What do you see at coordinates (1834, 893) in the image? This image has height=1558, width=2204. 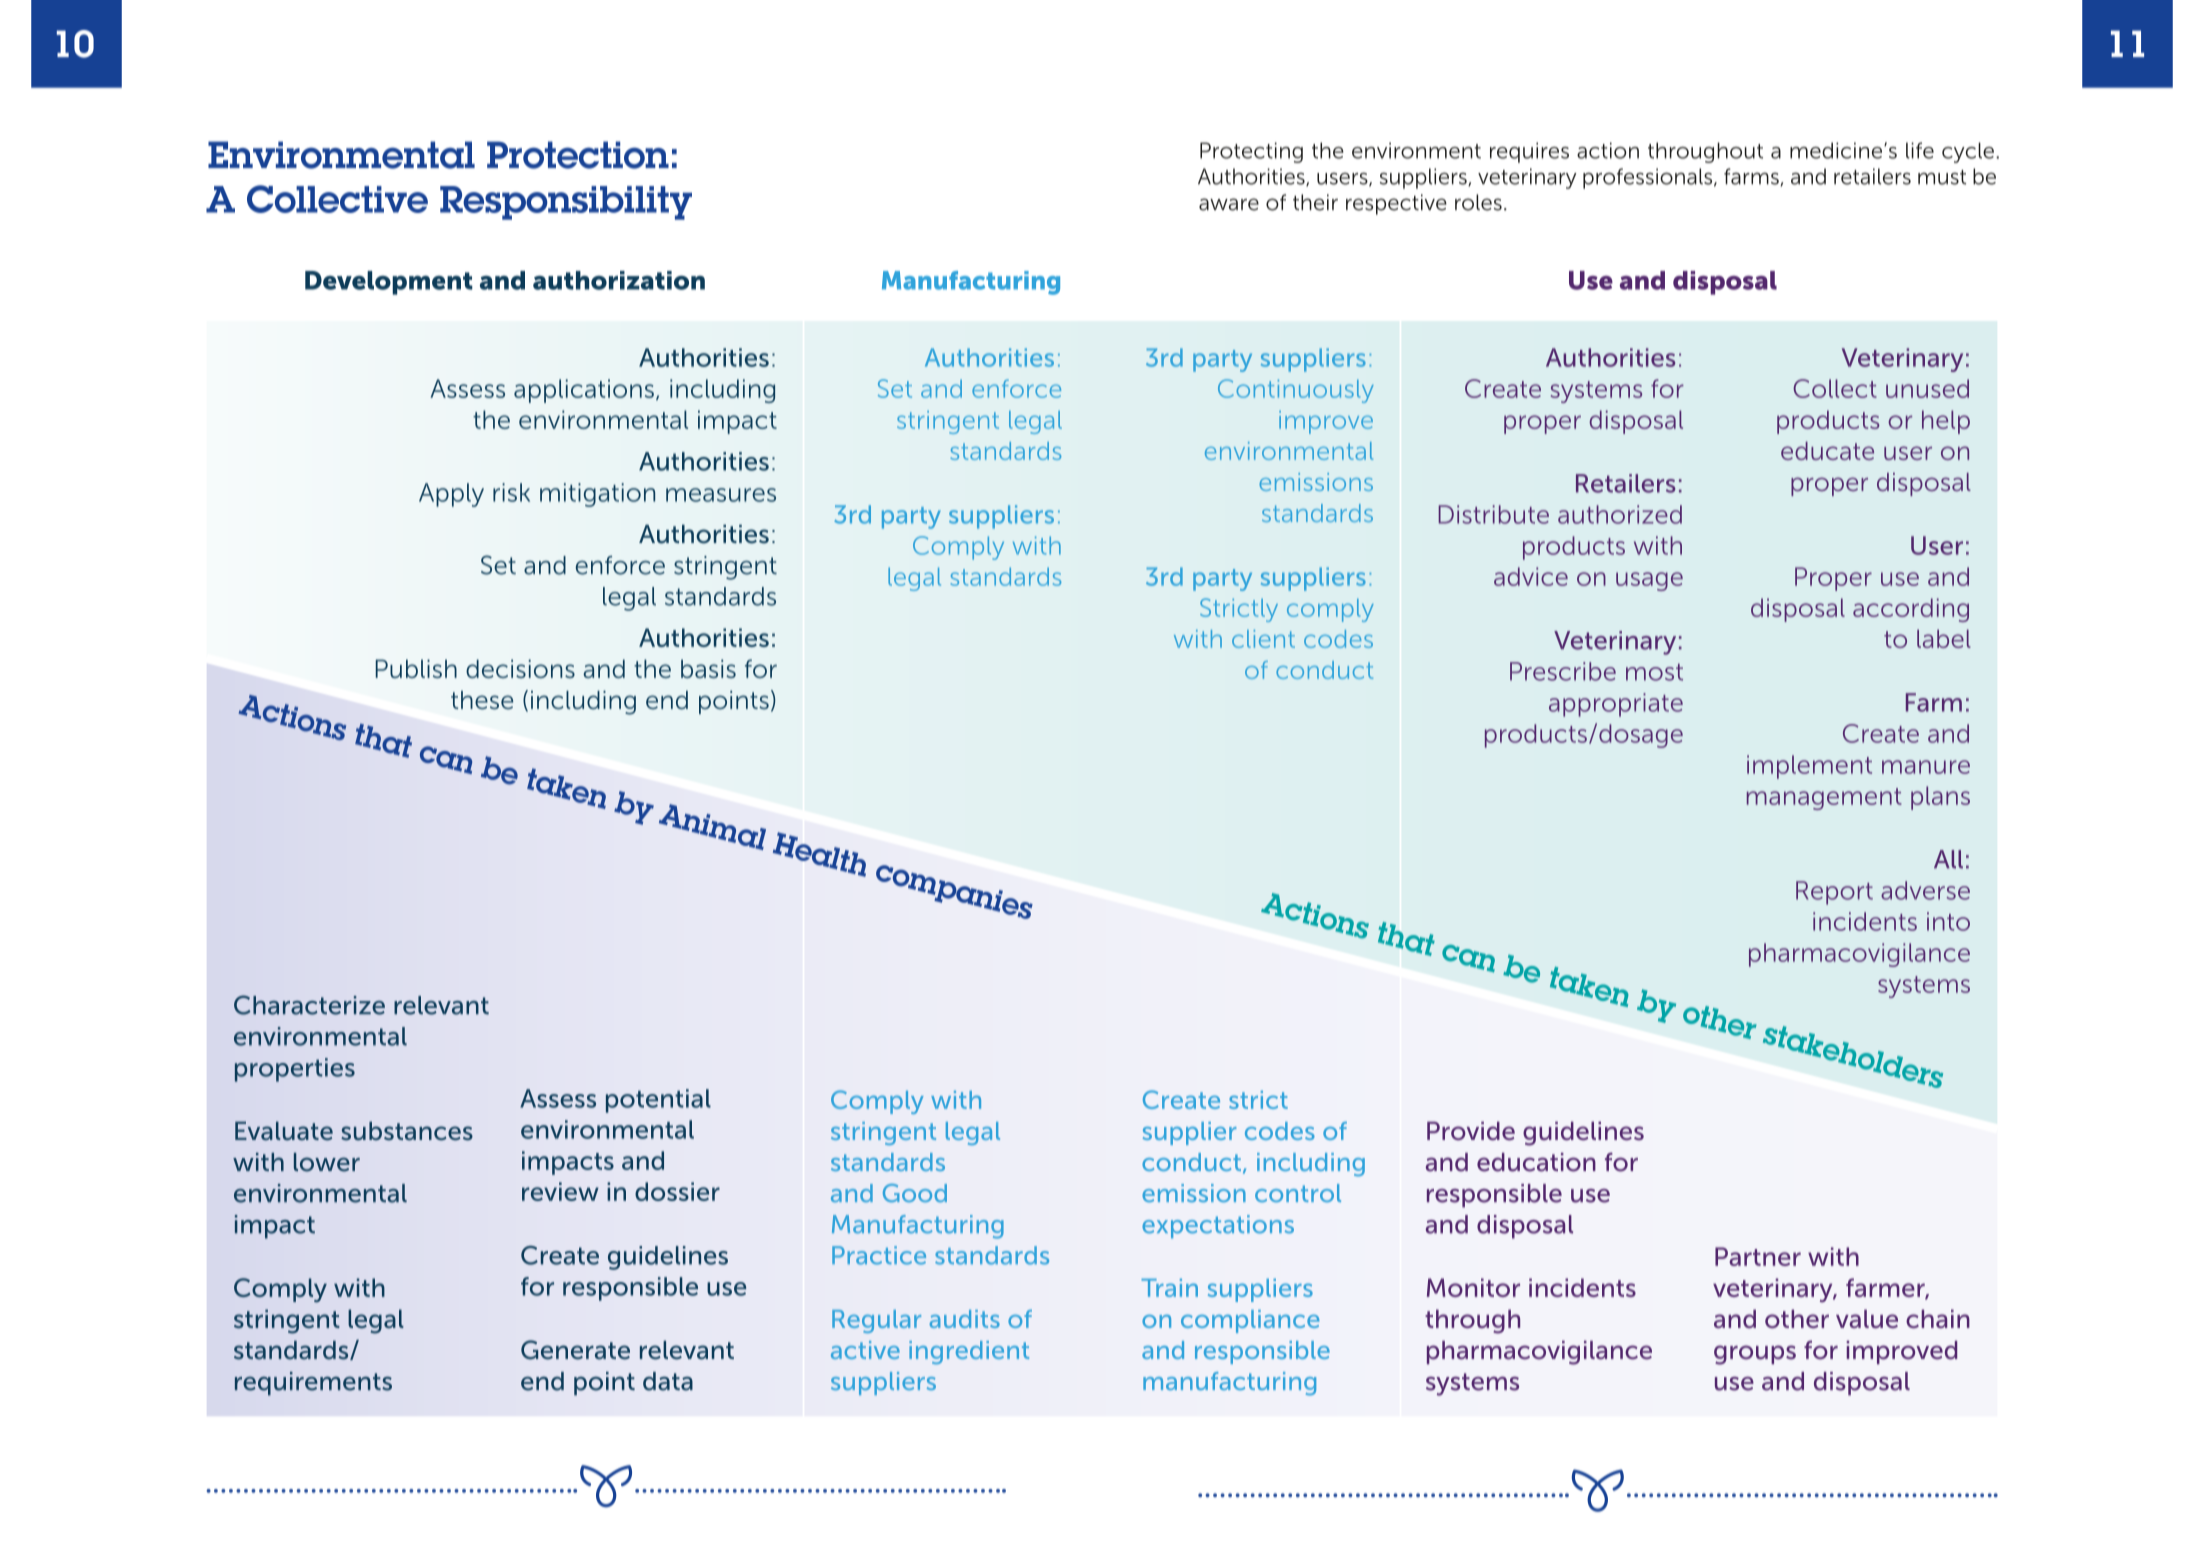 I see `Report` at bounding box center [1834, 893].
